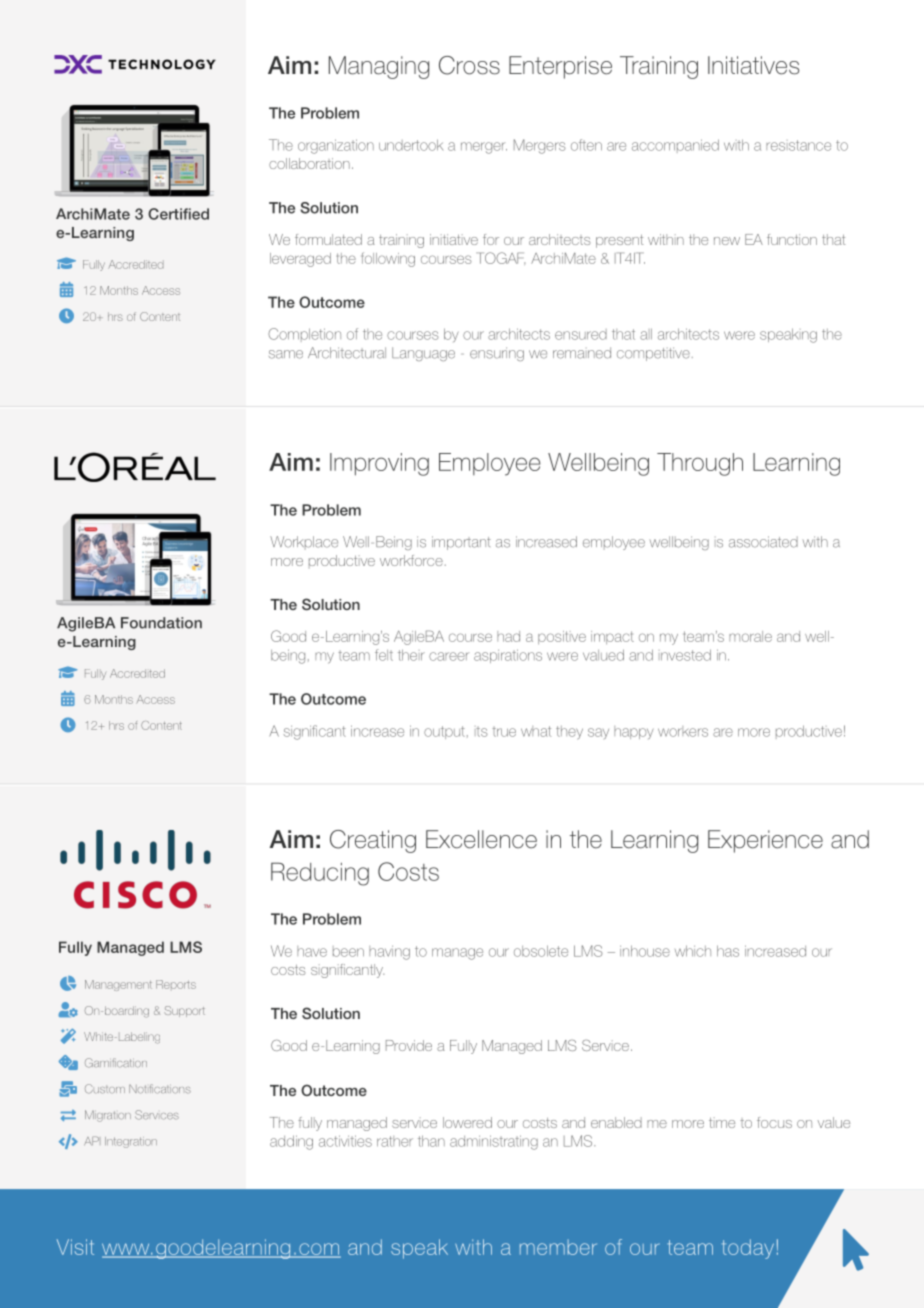 The height and width of the image is (1308, 924). Describe the element at coordinates (178, 214) in the image. I see `Certified` at that location.
